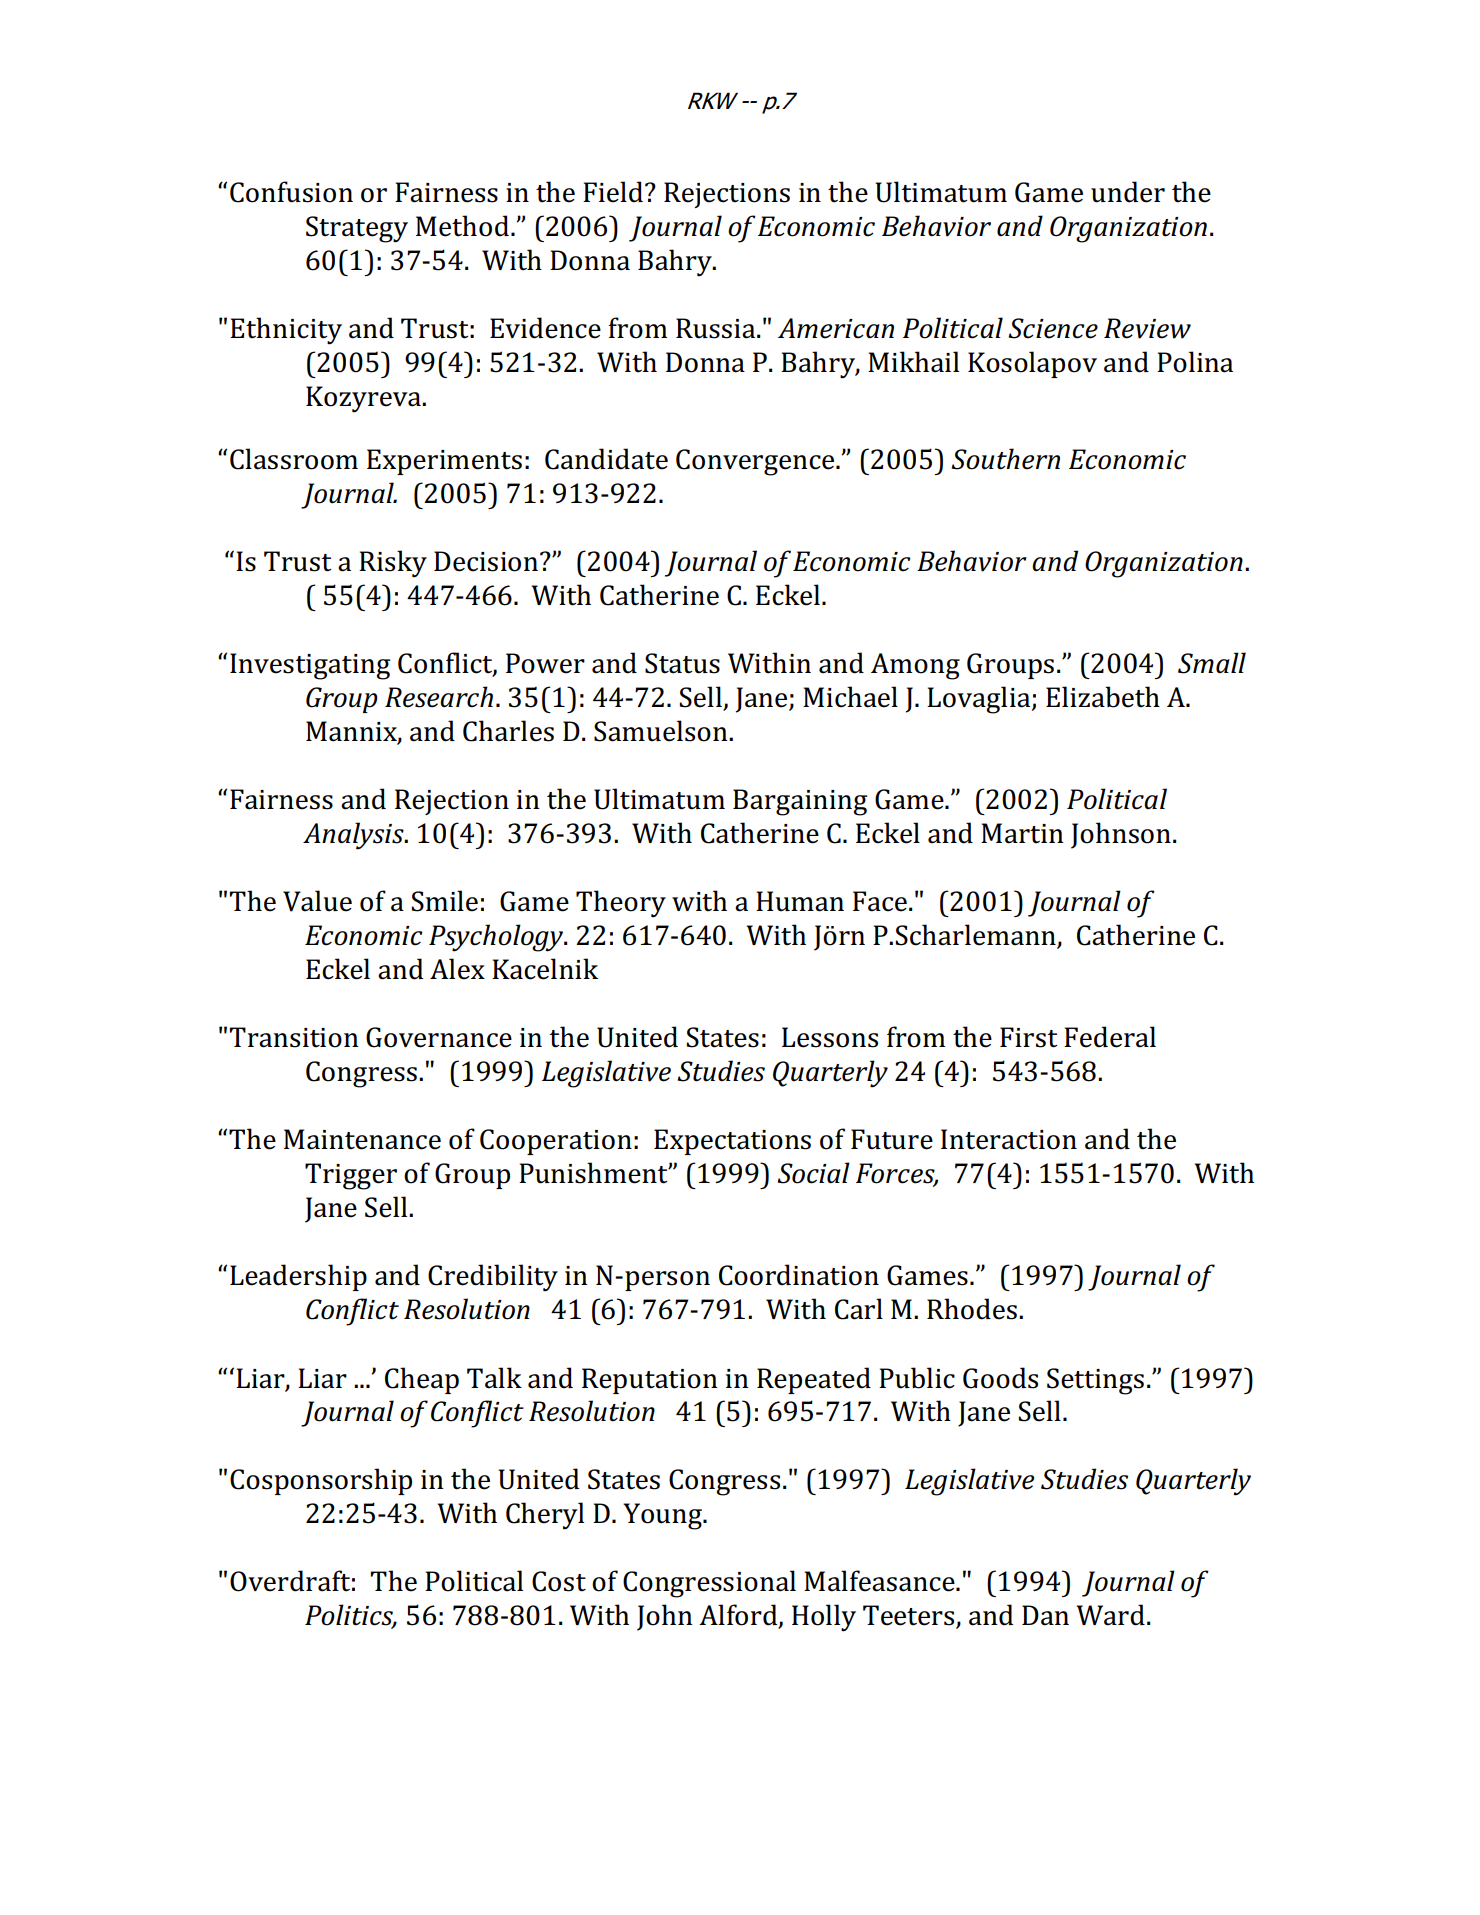  I want to click on Smile, so click(445, 901).
